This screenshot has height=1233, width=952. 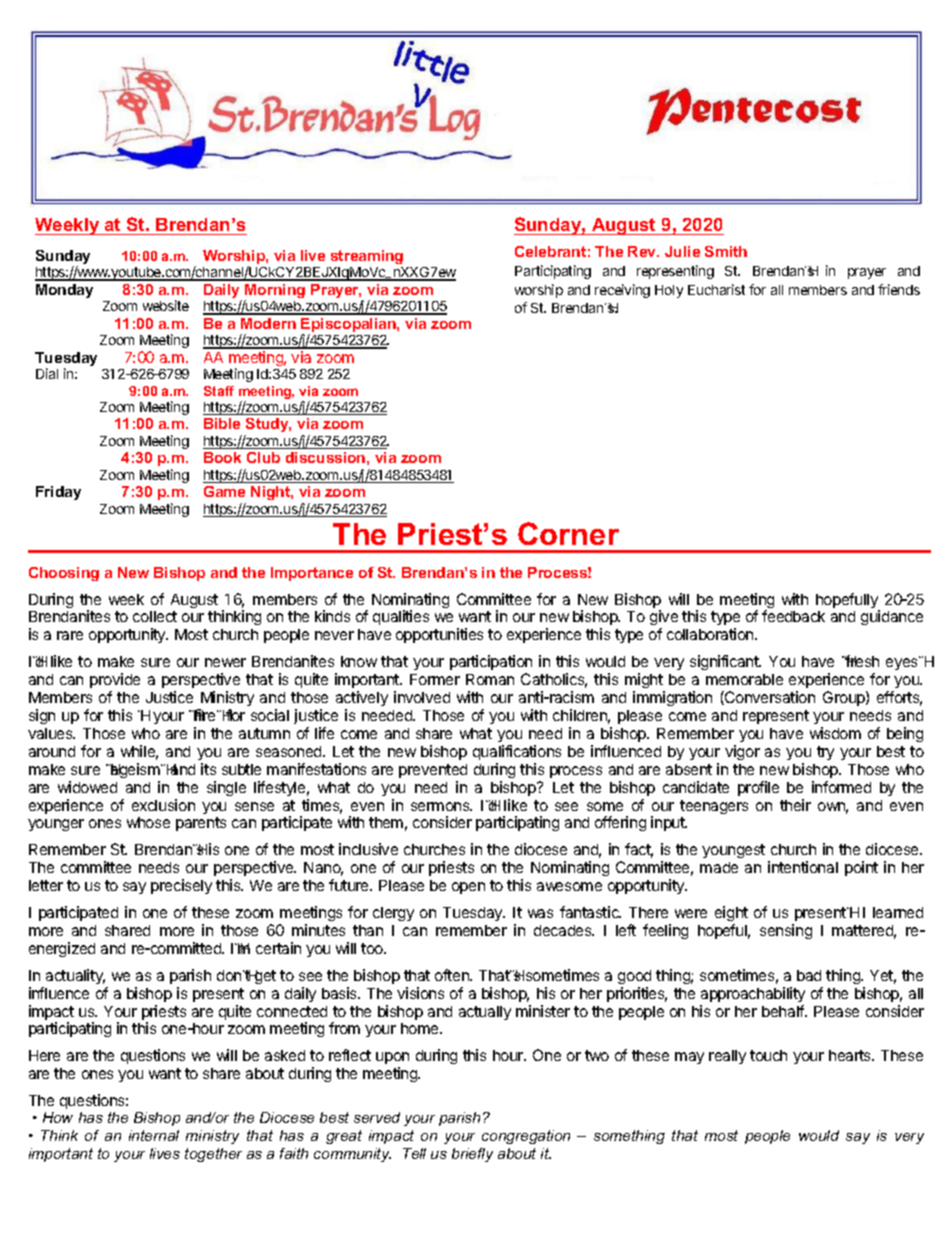 What do you see at coordinates (793, 616) in the screenshot?
I see `feedback` at bounding box center [793, 616].
